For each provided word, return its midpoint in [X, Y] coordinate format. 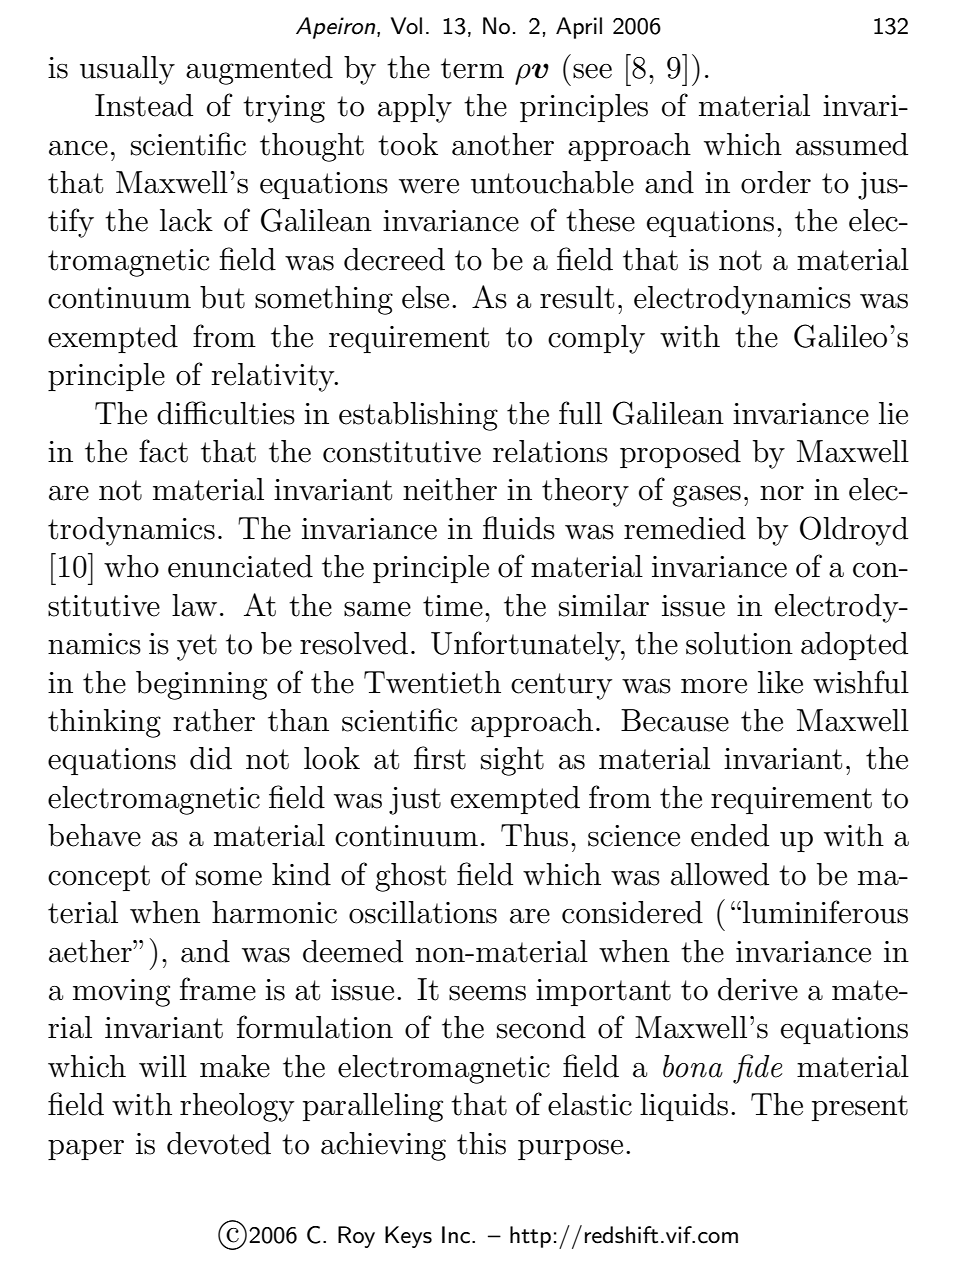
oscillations [423, 912]
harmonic [274, 912]
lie [893, 413]
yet [197, 647]
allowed [720, 874]
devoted [219, 1143]
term [472, 68]
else [425, 297]
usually [127, 70]
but [222, 297]
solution [739, 643]
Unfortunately [527, 646]
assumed [852, 144]
